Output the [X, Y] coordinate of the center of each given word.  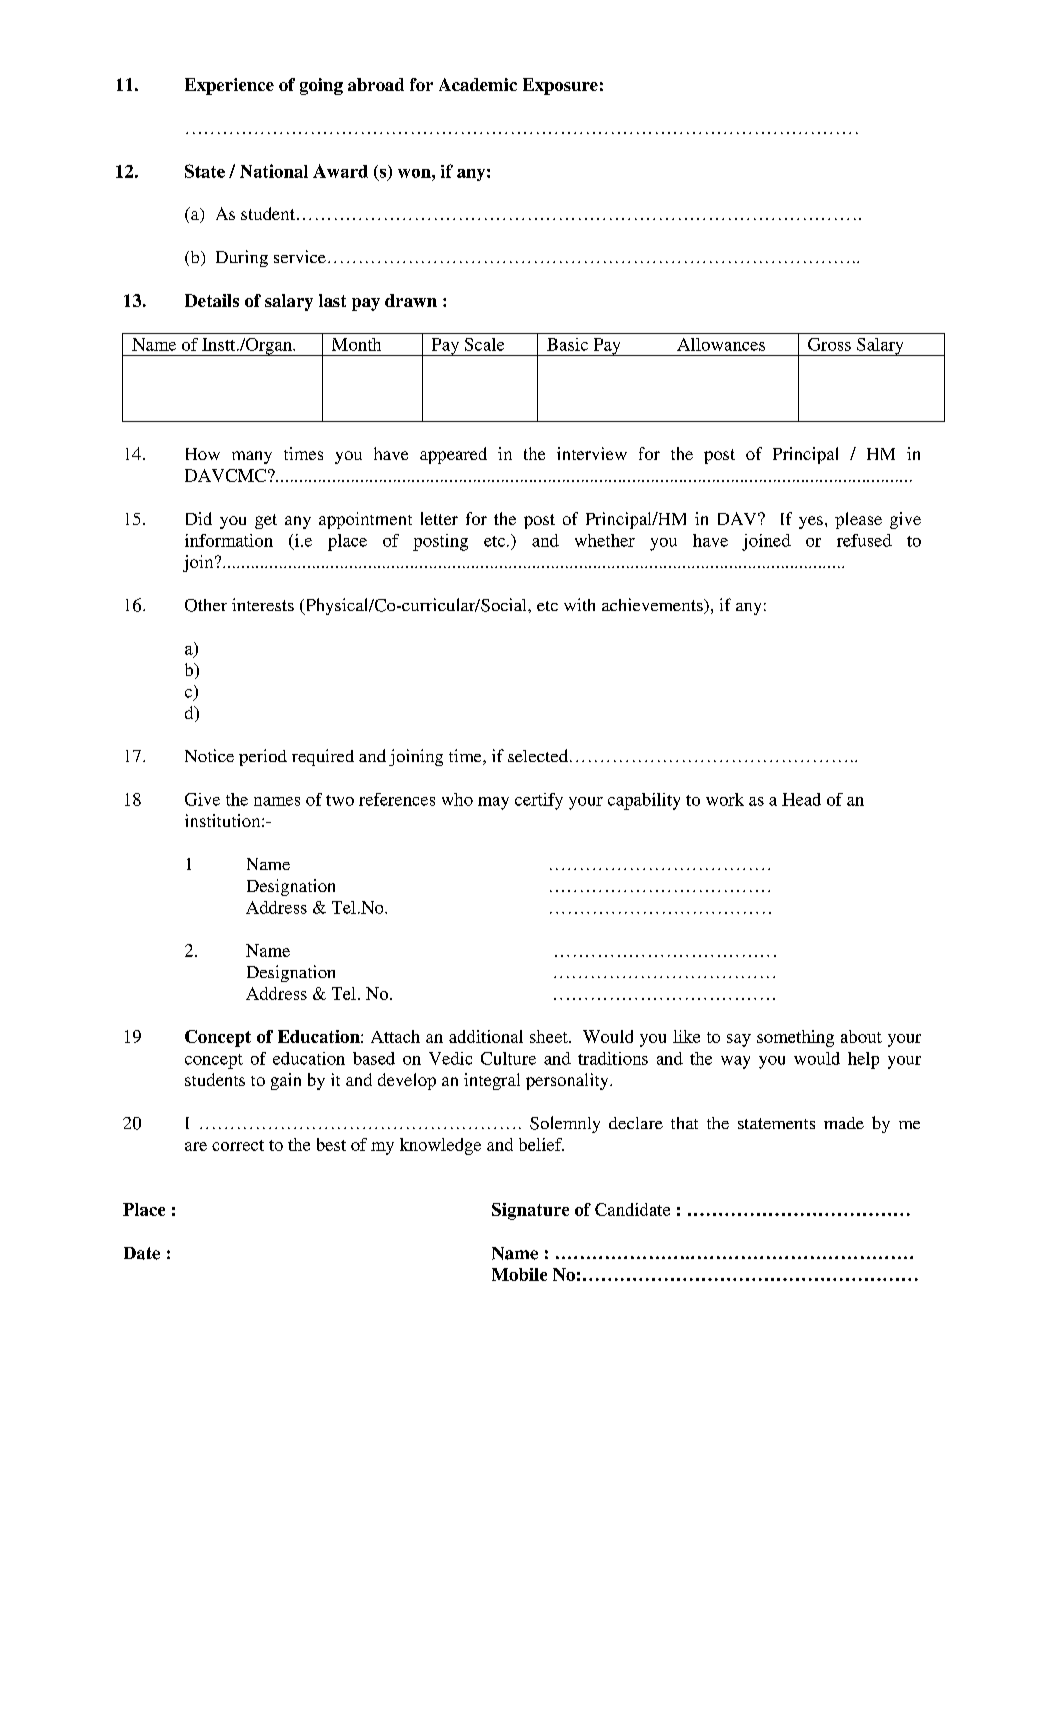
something [795, 1038]
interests [263, 604]
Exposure [560, 86]
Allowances [721, 344]
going [321, 86]
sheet [550, 1036]
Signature [530, 1211]
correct [238, 1145]
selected [538, 755]
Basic [567, 344]
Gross [829, 344]
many [252, 457]
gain [286, 1081]
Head [801, 799]
